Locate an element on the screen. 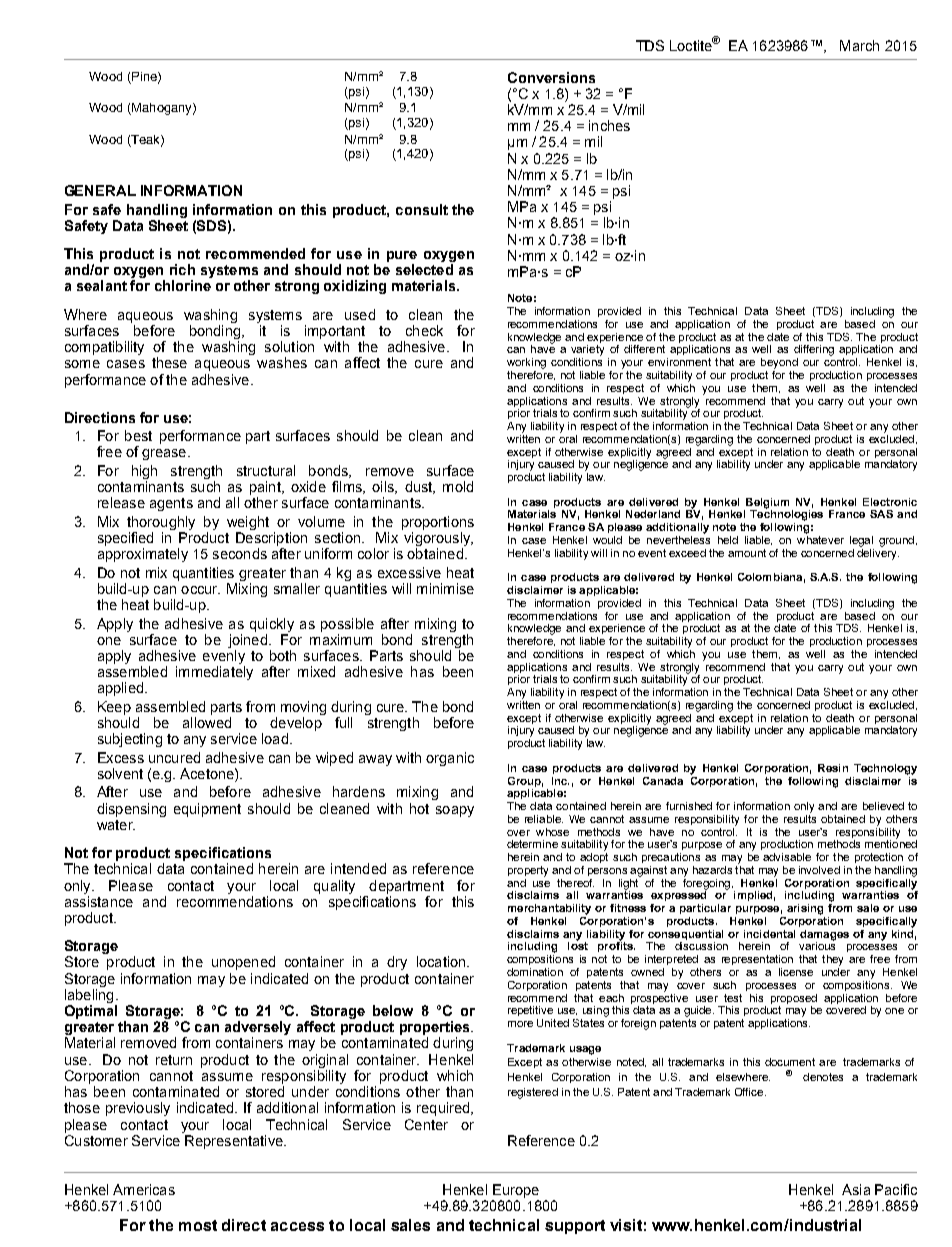 Image resolution: width=952 pixels, height=1247 pixels. GENERAL is located at coordinates (100, 190).
